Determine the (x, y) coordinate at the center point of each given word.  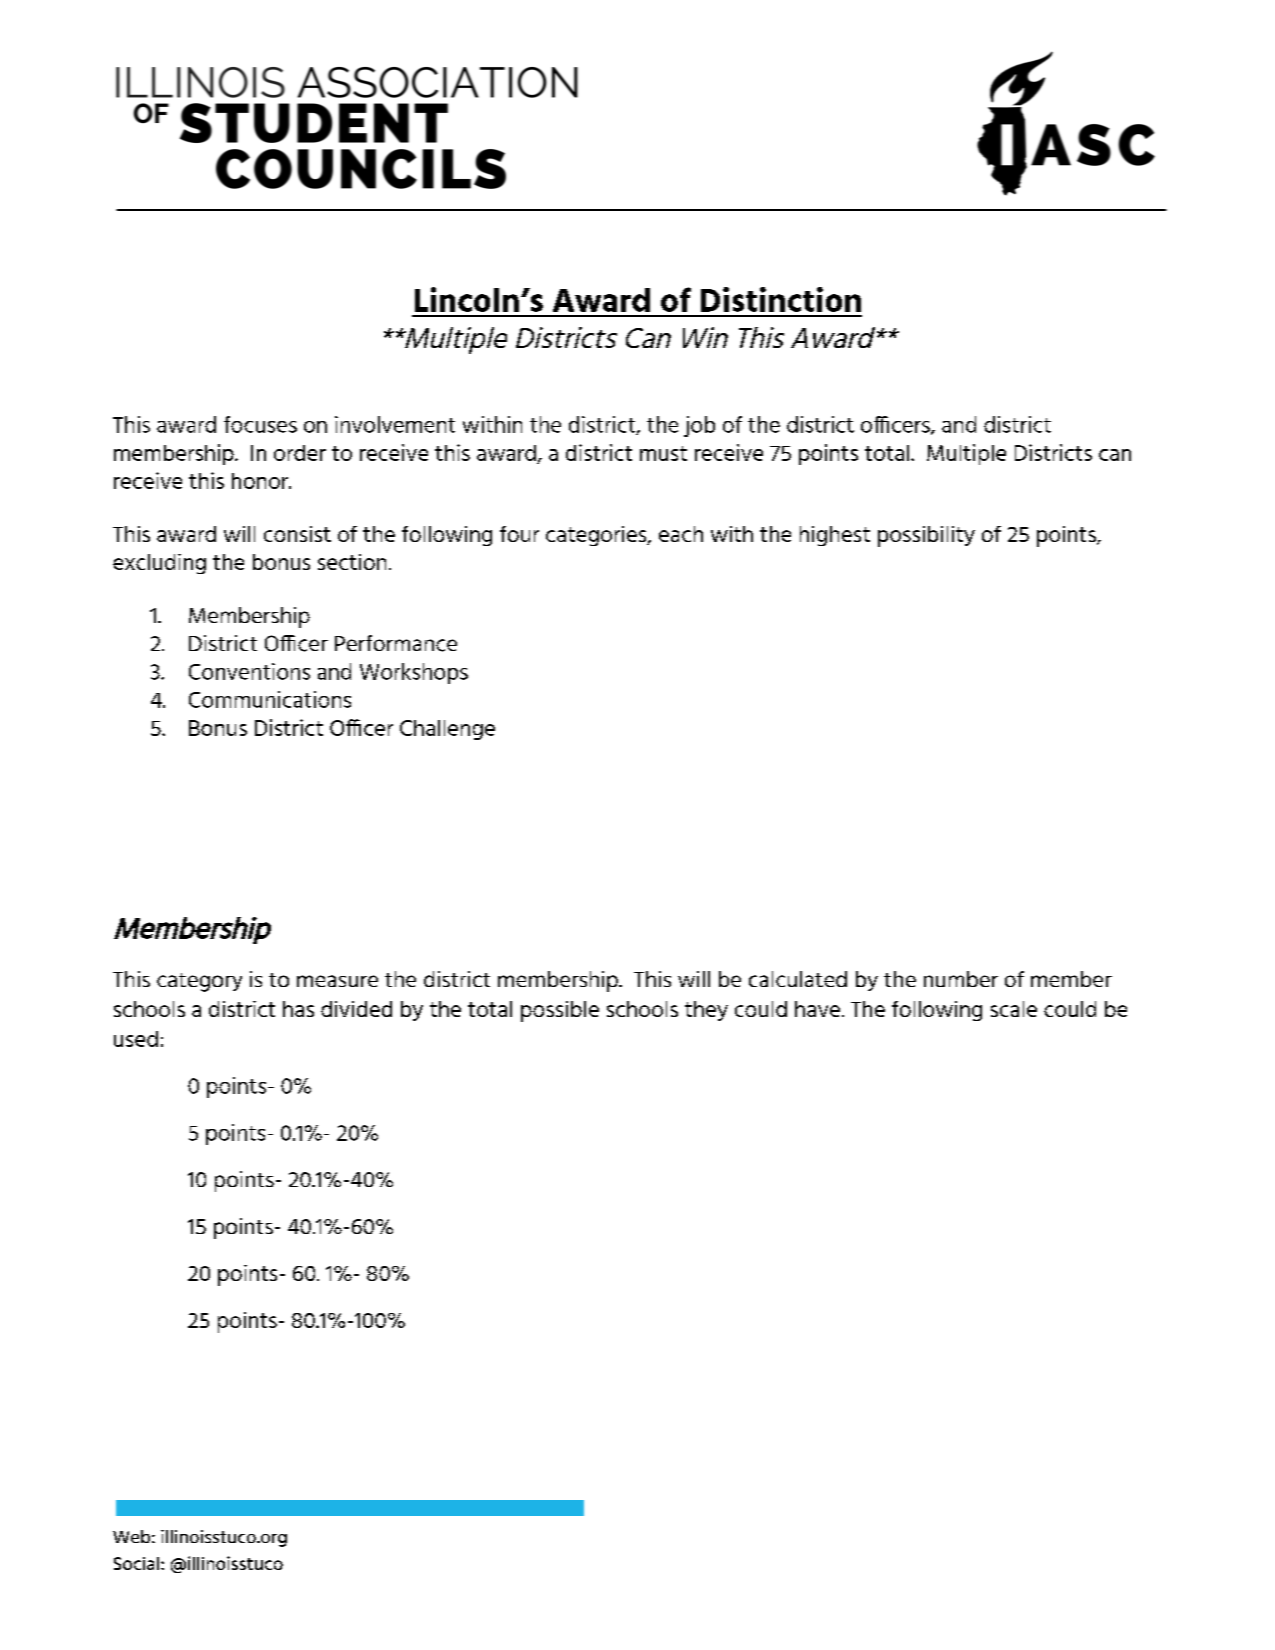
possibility (926, 536)
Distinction (781, 299)
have (817, 1009)
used (136, 1039)
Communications (270, 699)
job (699, 426)
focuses (260, 424)
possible (560, 1011)
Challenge (447, 730)
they (706, 1011)
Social (136, 1563)
